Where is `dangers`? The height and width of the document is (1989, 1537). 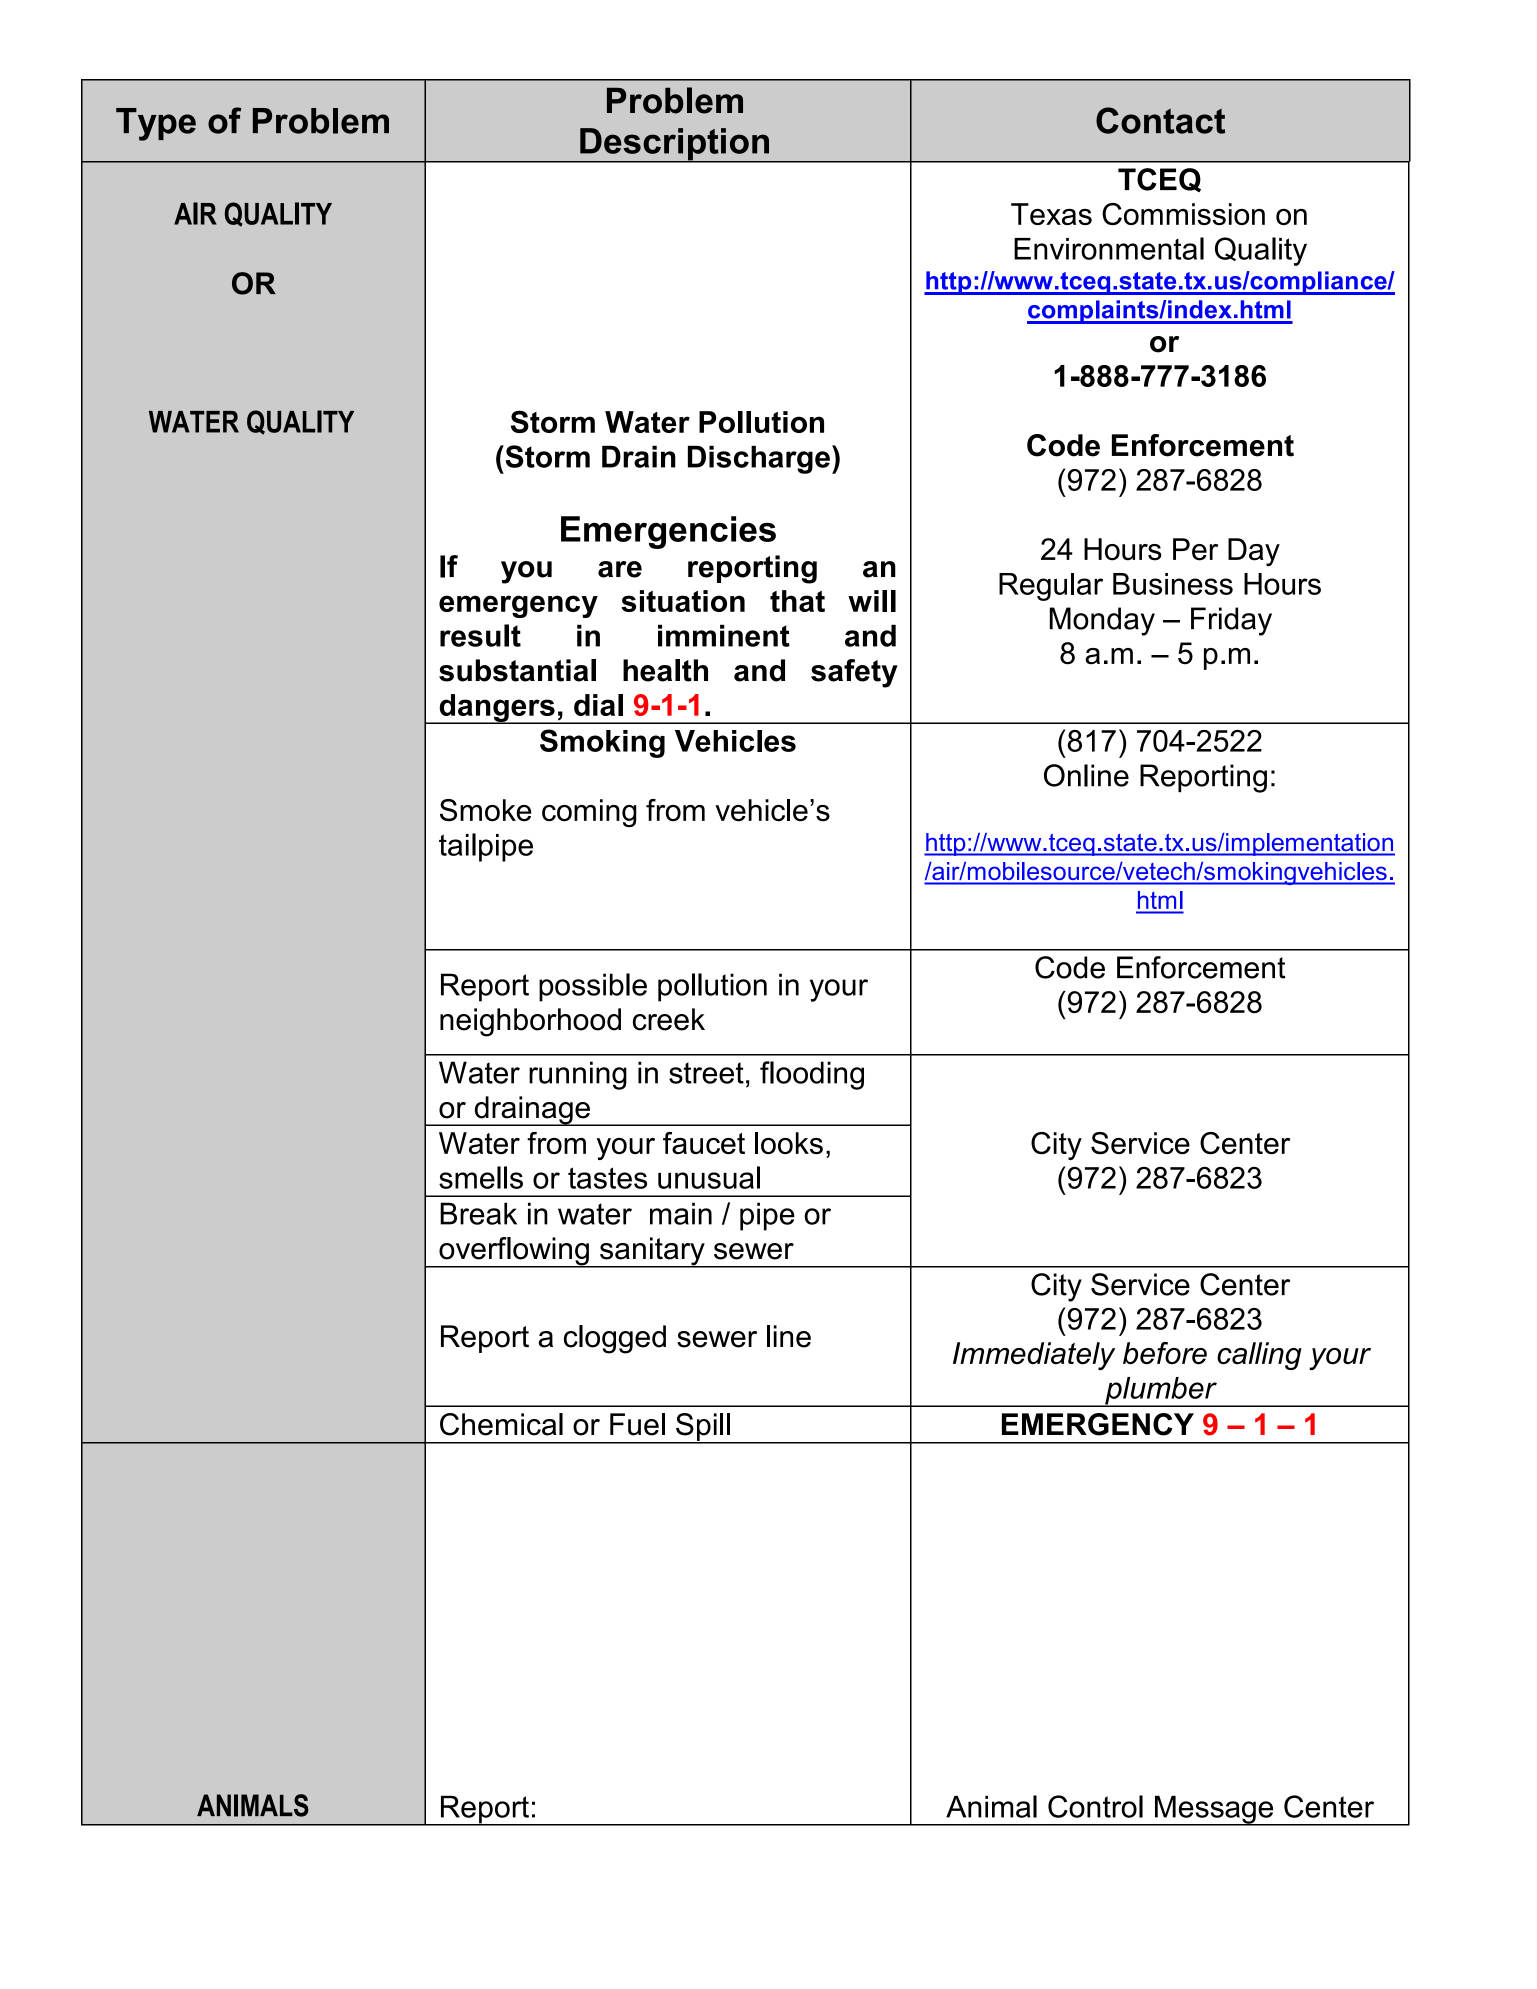 dangers is located at coordinates (497, 709).
